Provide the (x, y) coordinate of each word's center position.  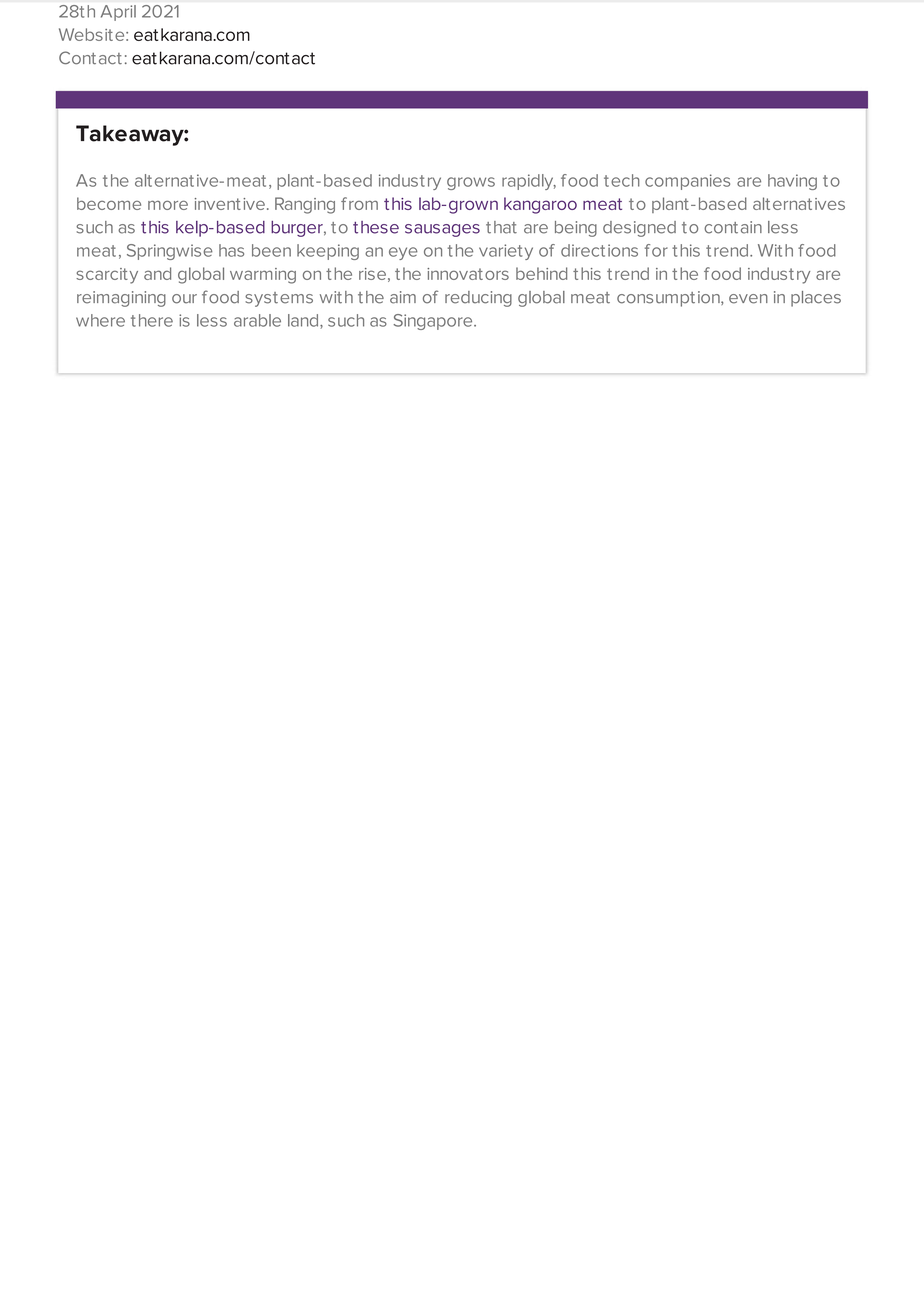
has (231, 250)
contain (733, 227)
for (656, 250)
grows (471, 183)
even (748, 299)
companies (687, 182)
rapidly (529, 182)
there (152, 320)
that (501, 227)
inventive (230, 204)
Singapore (434, 322)
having (792, 182)
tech (622, 180)
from (359, 203)
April (118, 13)
